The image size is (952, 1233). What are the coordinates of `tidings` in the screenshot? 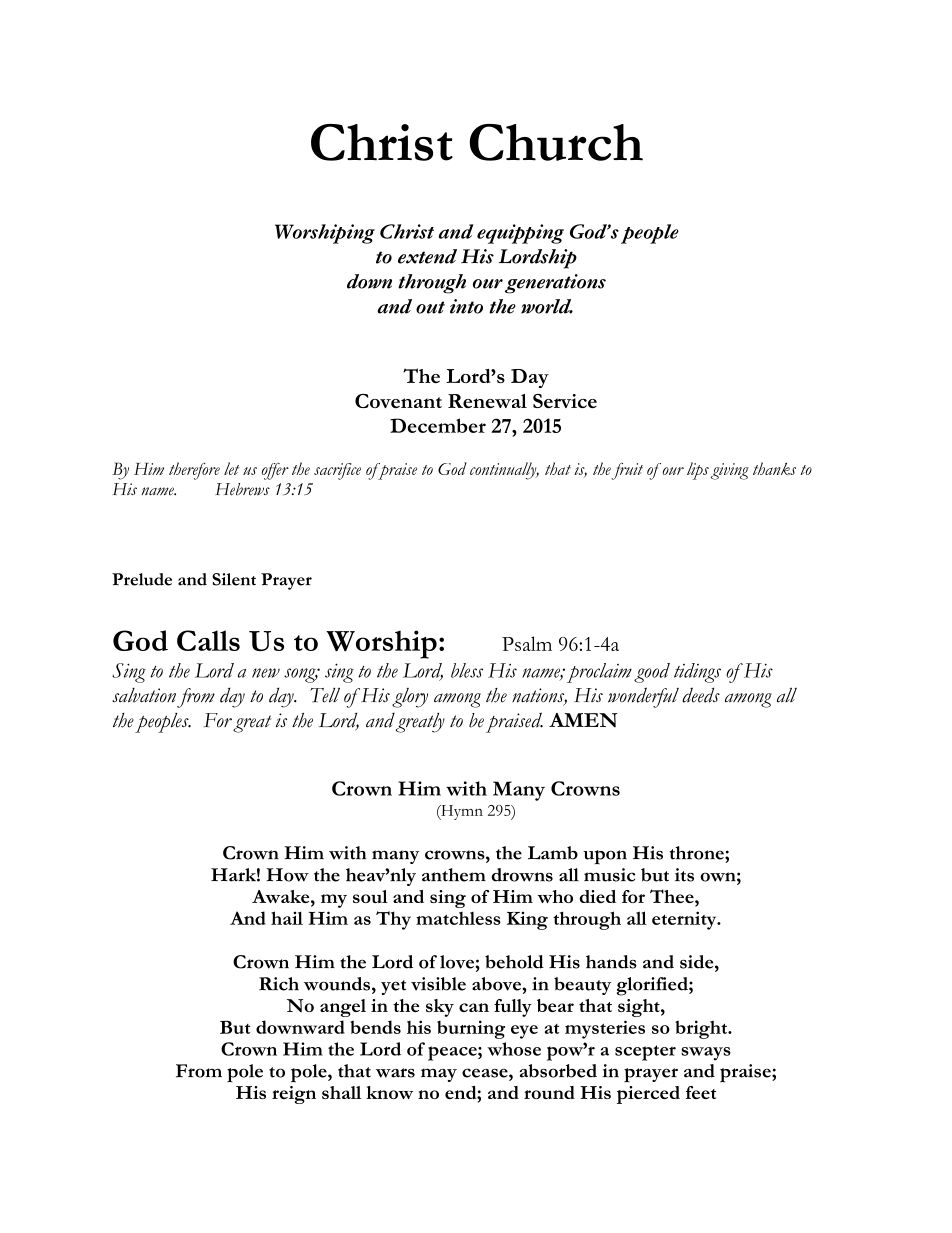 It's located at (697, 673).
